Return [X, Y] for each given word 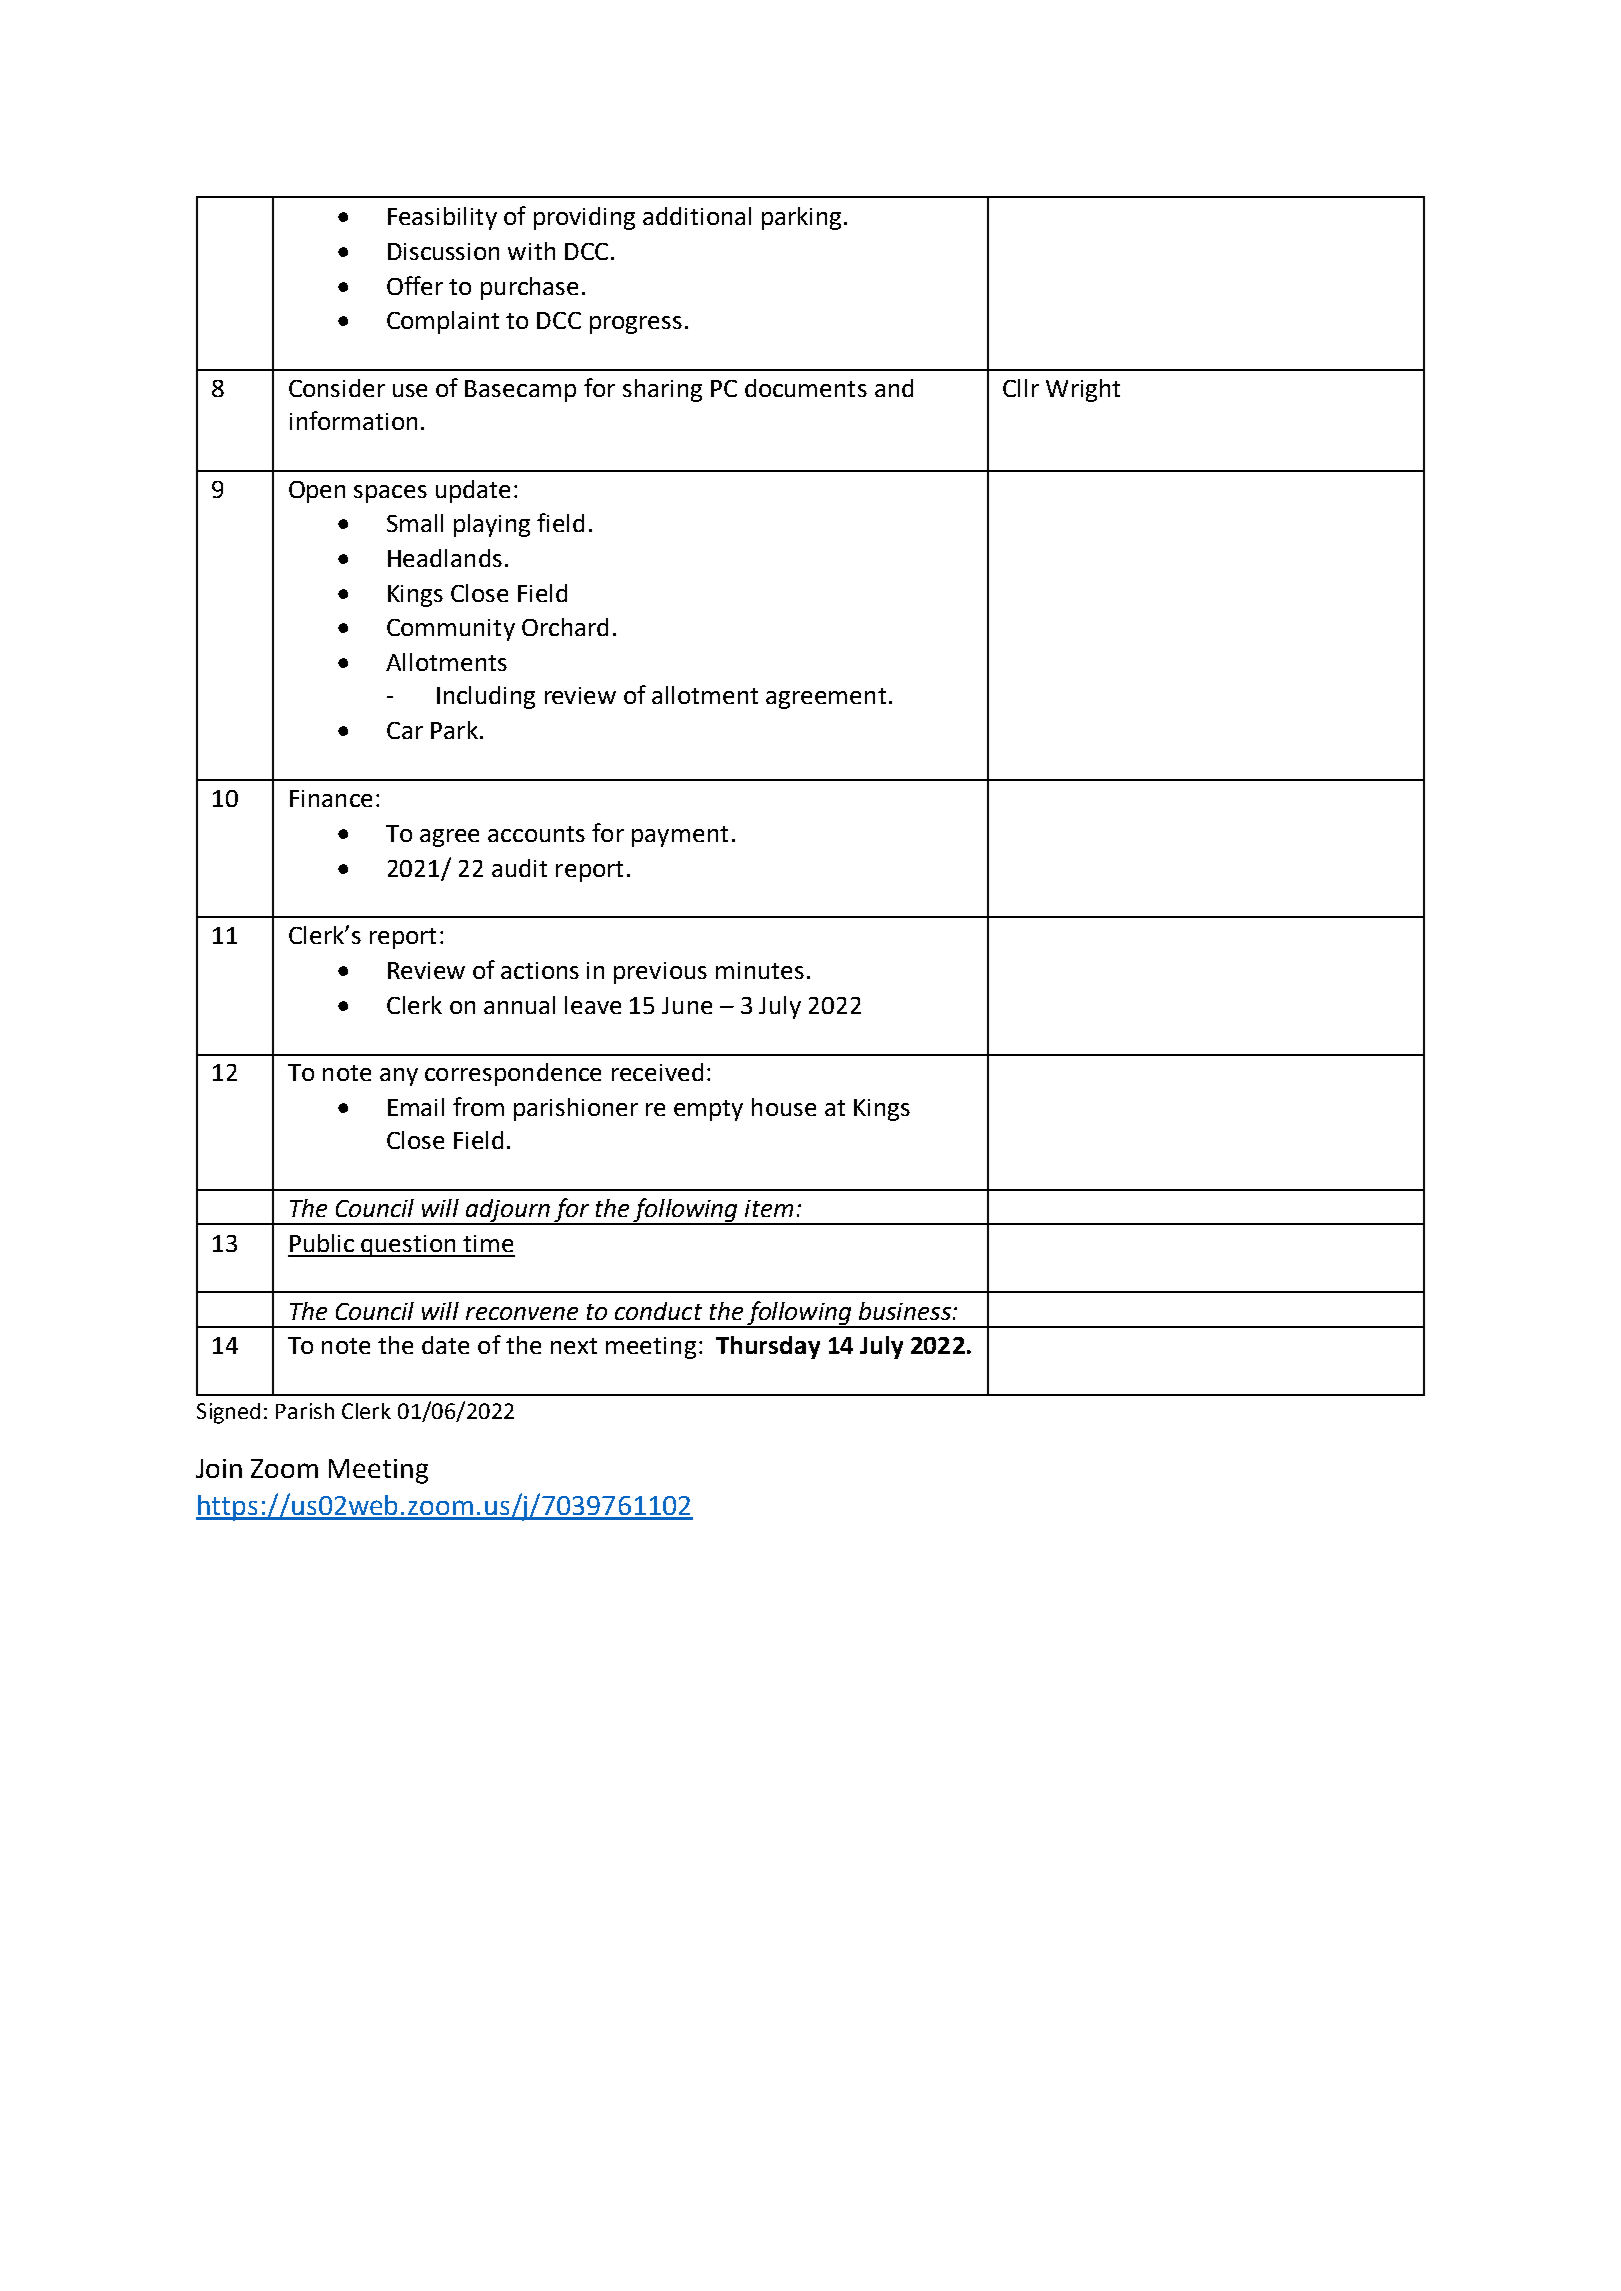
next [574, 1346]
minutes [760, 970]
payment [680, 836]
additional [697, 216]
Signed [228, 1413]
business [905, 1311]
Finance [331, 798]
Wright [1083, 390]
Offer [415, 285]
